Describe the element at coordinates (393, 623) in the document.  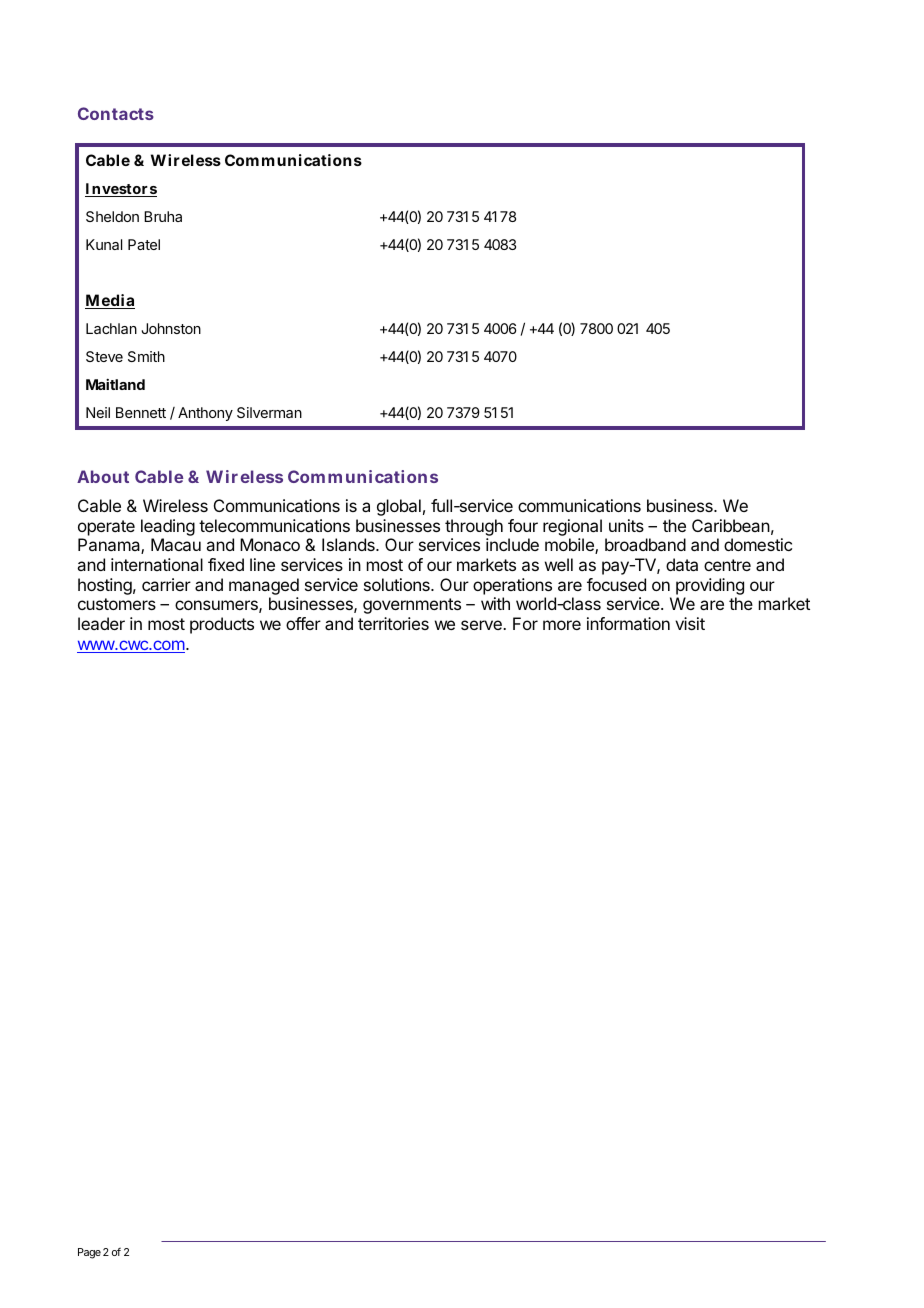
I see `territories` at that location.
